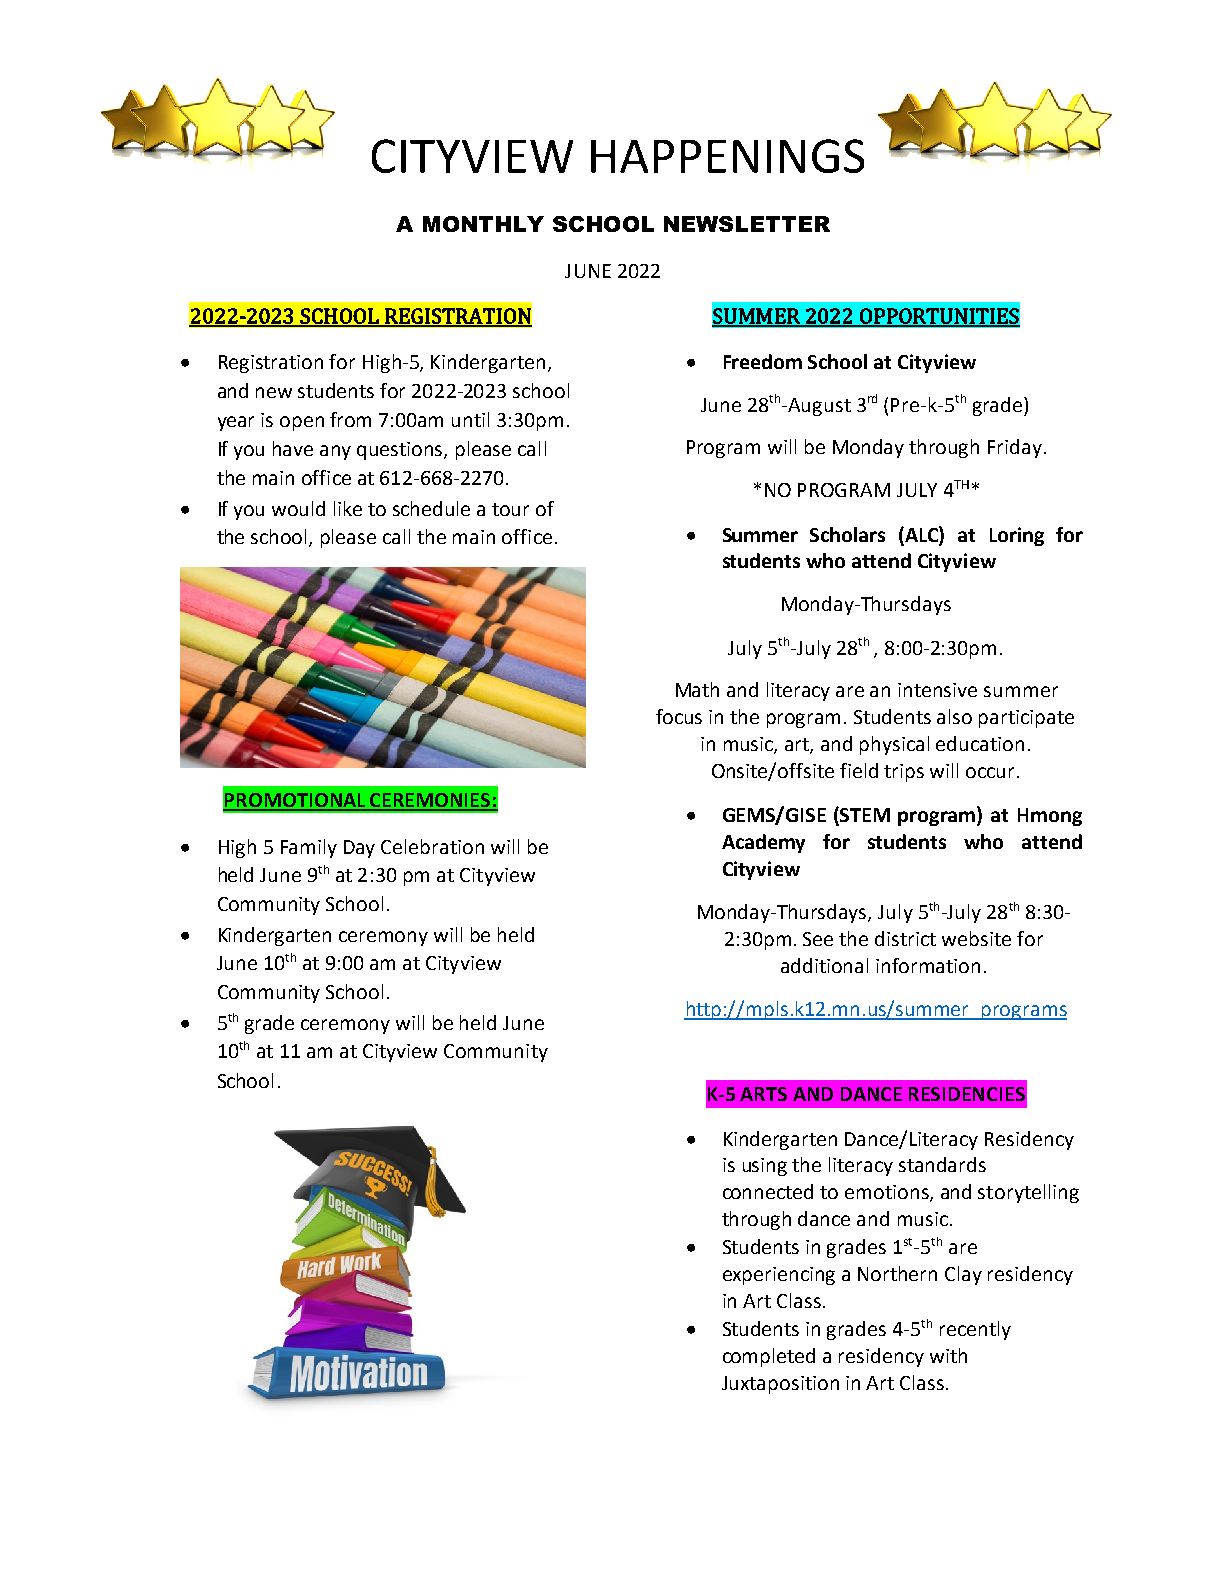 The image size is (1227, 1587). Describe the element at coordinates (727, 156) in the screenshot. I see `HAPPENINGS` at that location.
